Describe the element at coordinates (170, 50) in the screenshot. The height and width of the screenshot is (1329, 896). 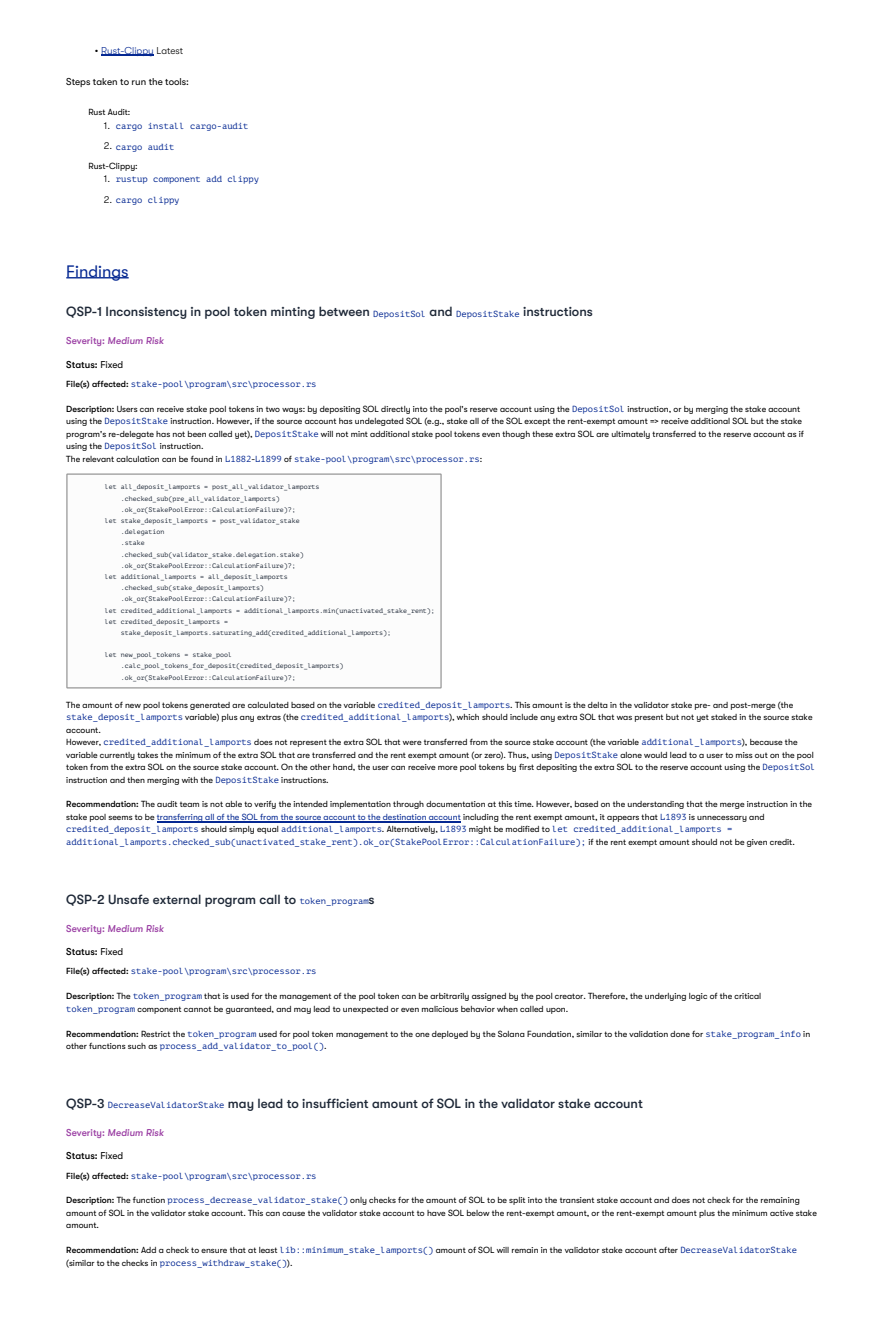
I see `Latest` at that location.
